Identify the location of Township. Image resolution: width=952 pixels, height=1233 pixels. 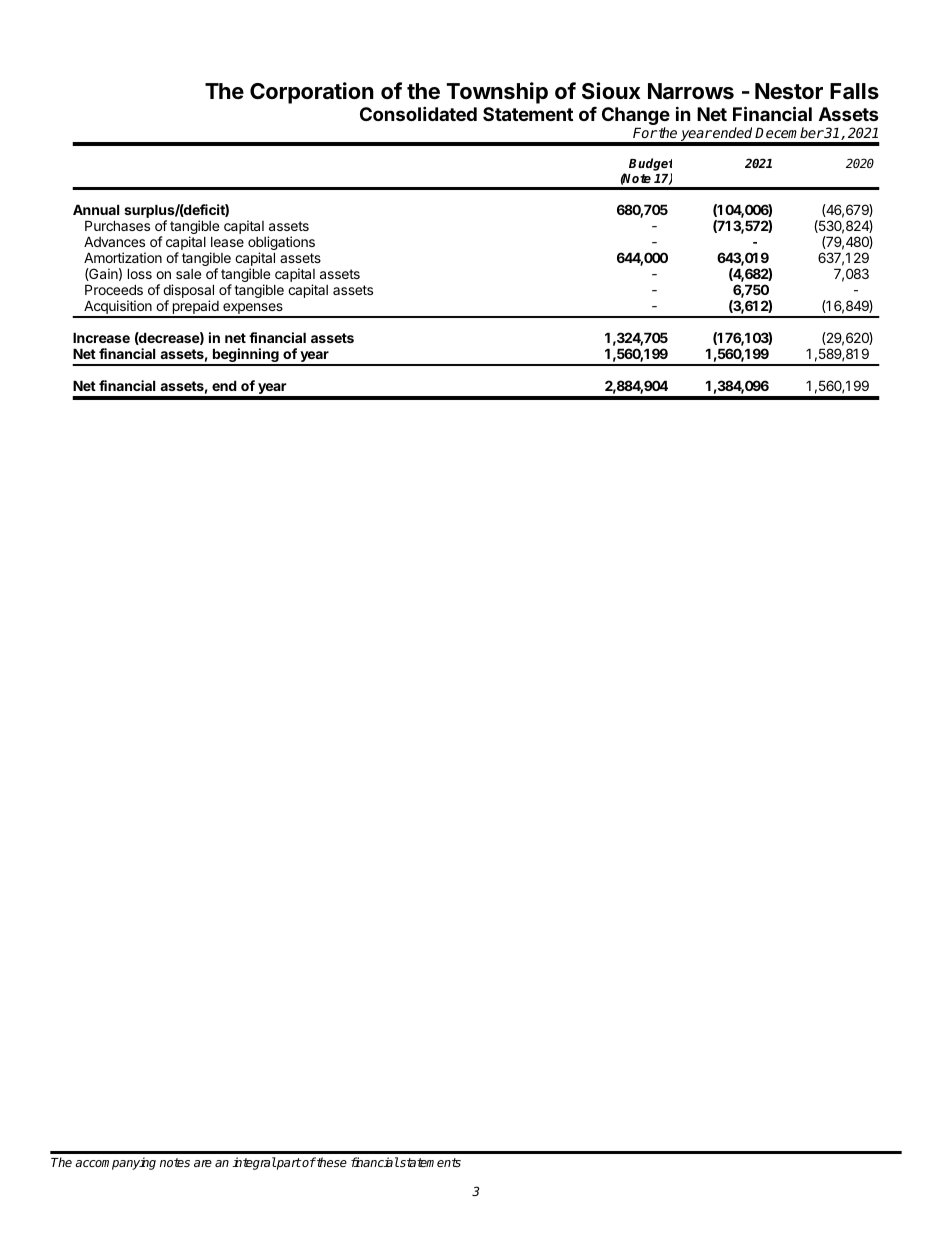
(497, 93).
